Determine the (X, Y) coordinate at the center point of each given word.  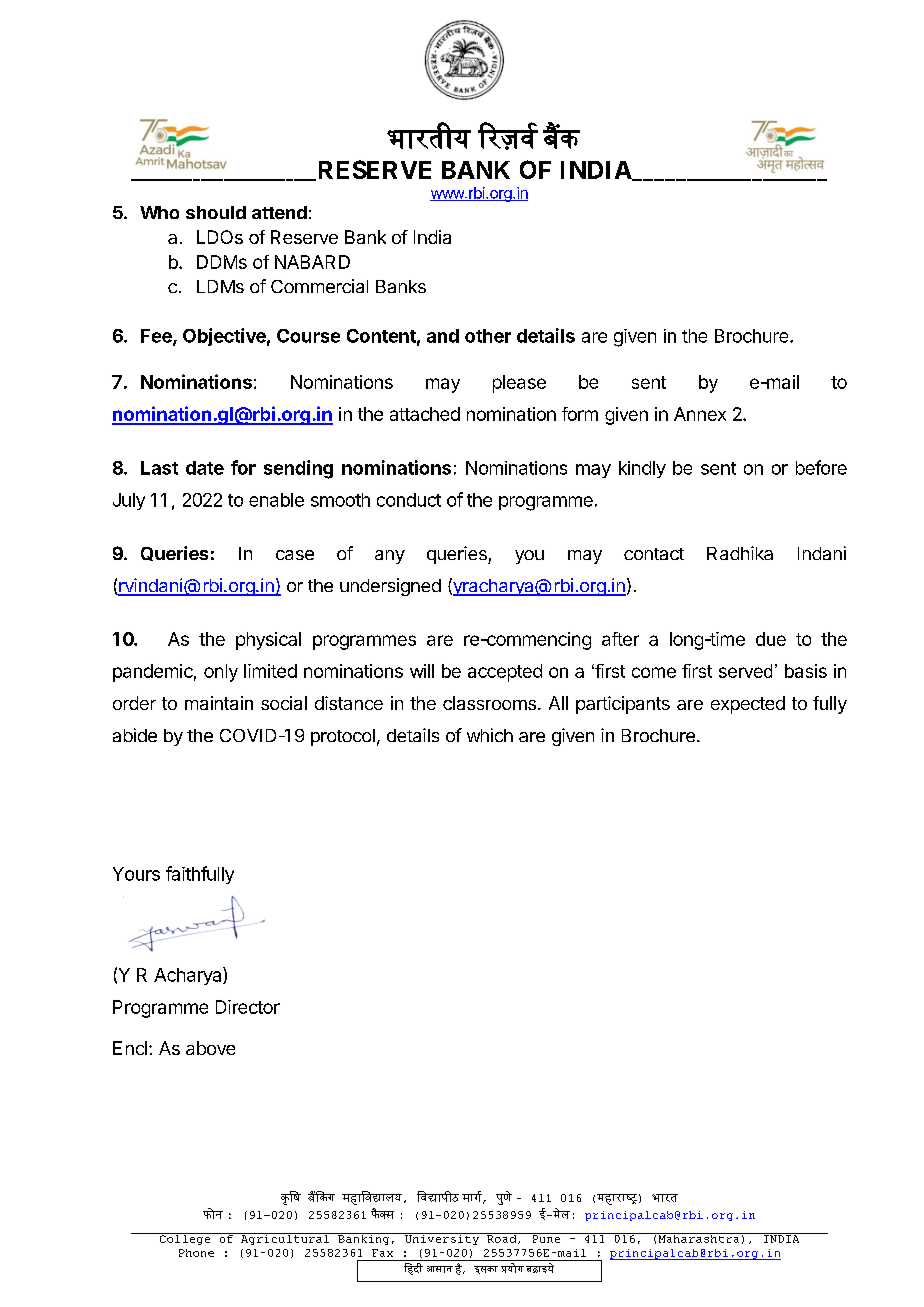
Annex (700, 414)
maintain (219, 703)
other (488, 336)
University (442, 1239)
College (185, 1239)
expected (748, 705)
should (216, 212)
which (490, 735)
